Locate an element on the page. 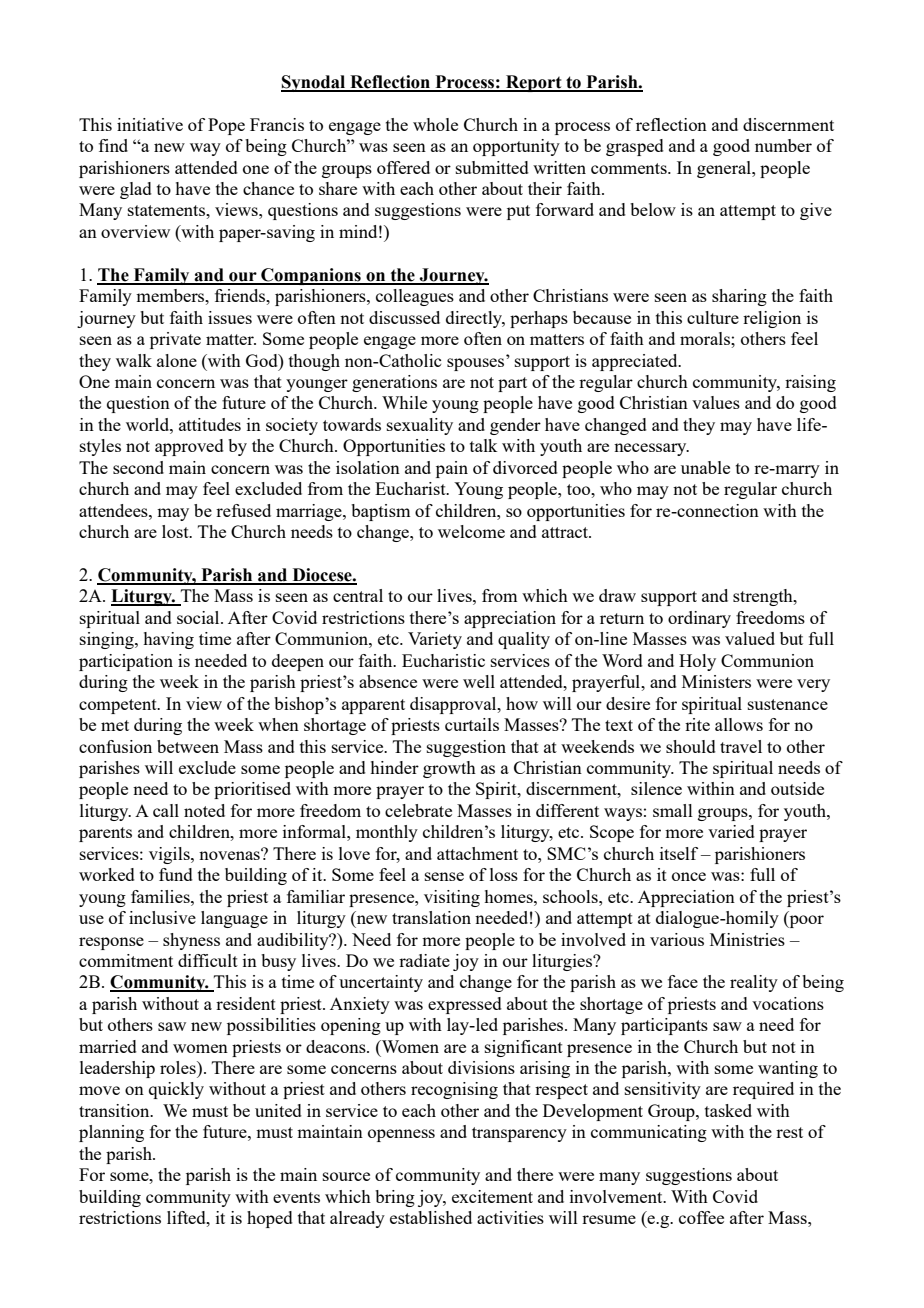  between is located at coordinates (188, 746).
